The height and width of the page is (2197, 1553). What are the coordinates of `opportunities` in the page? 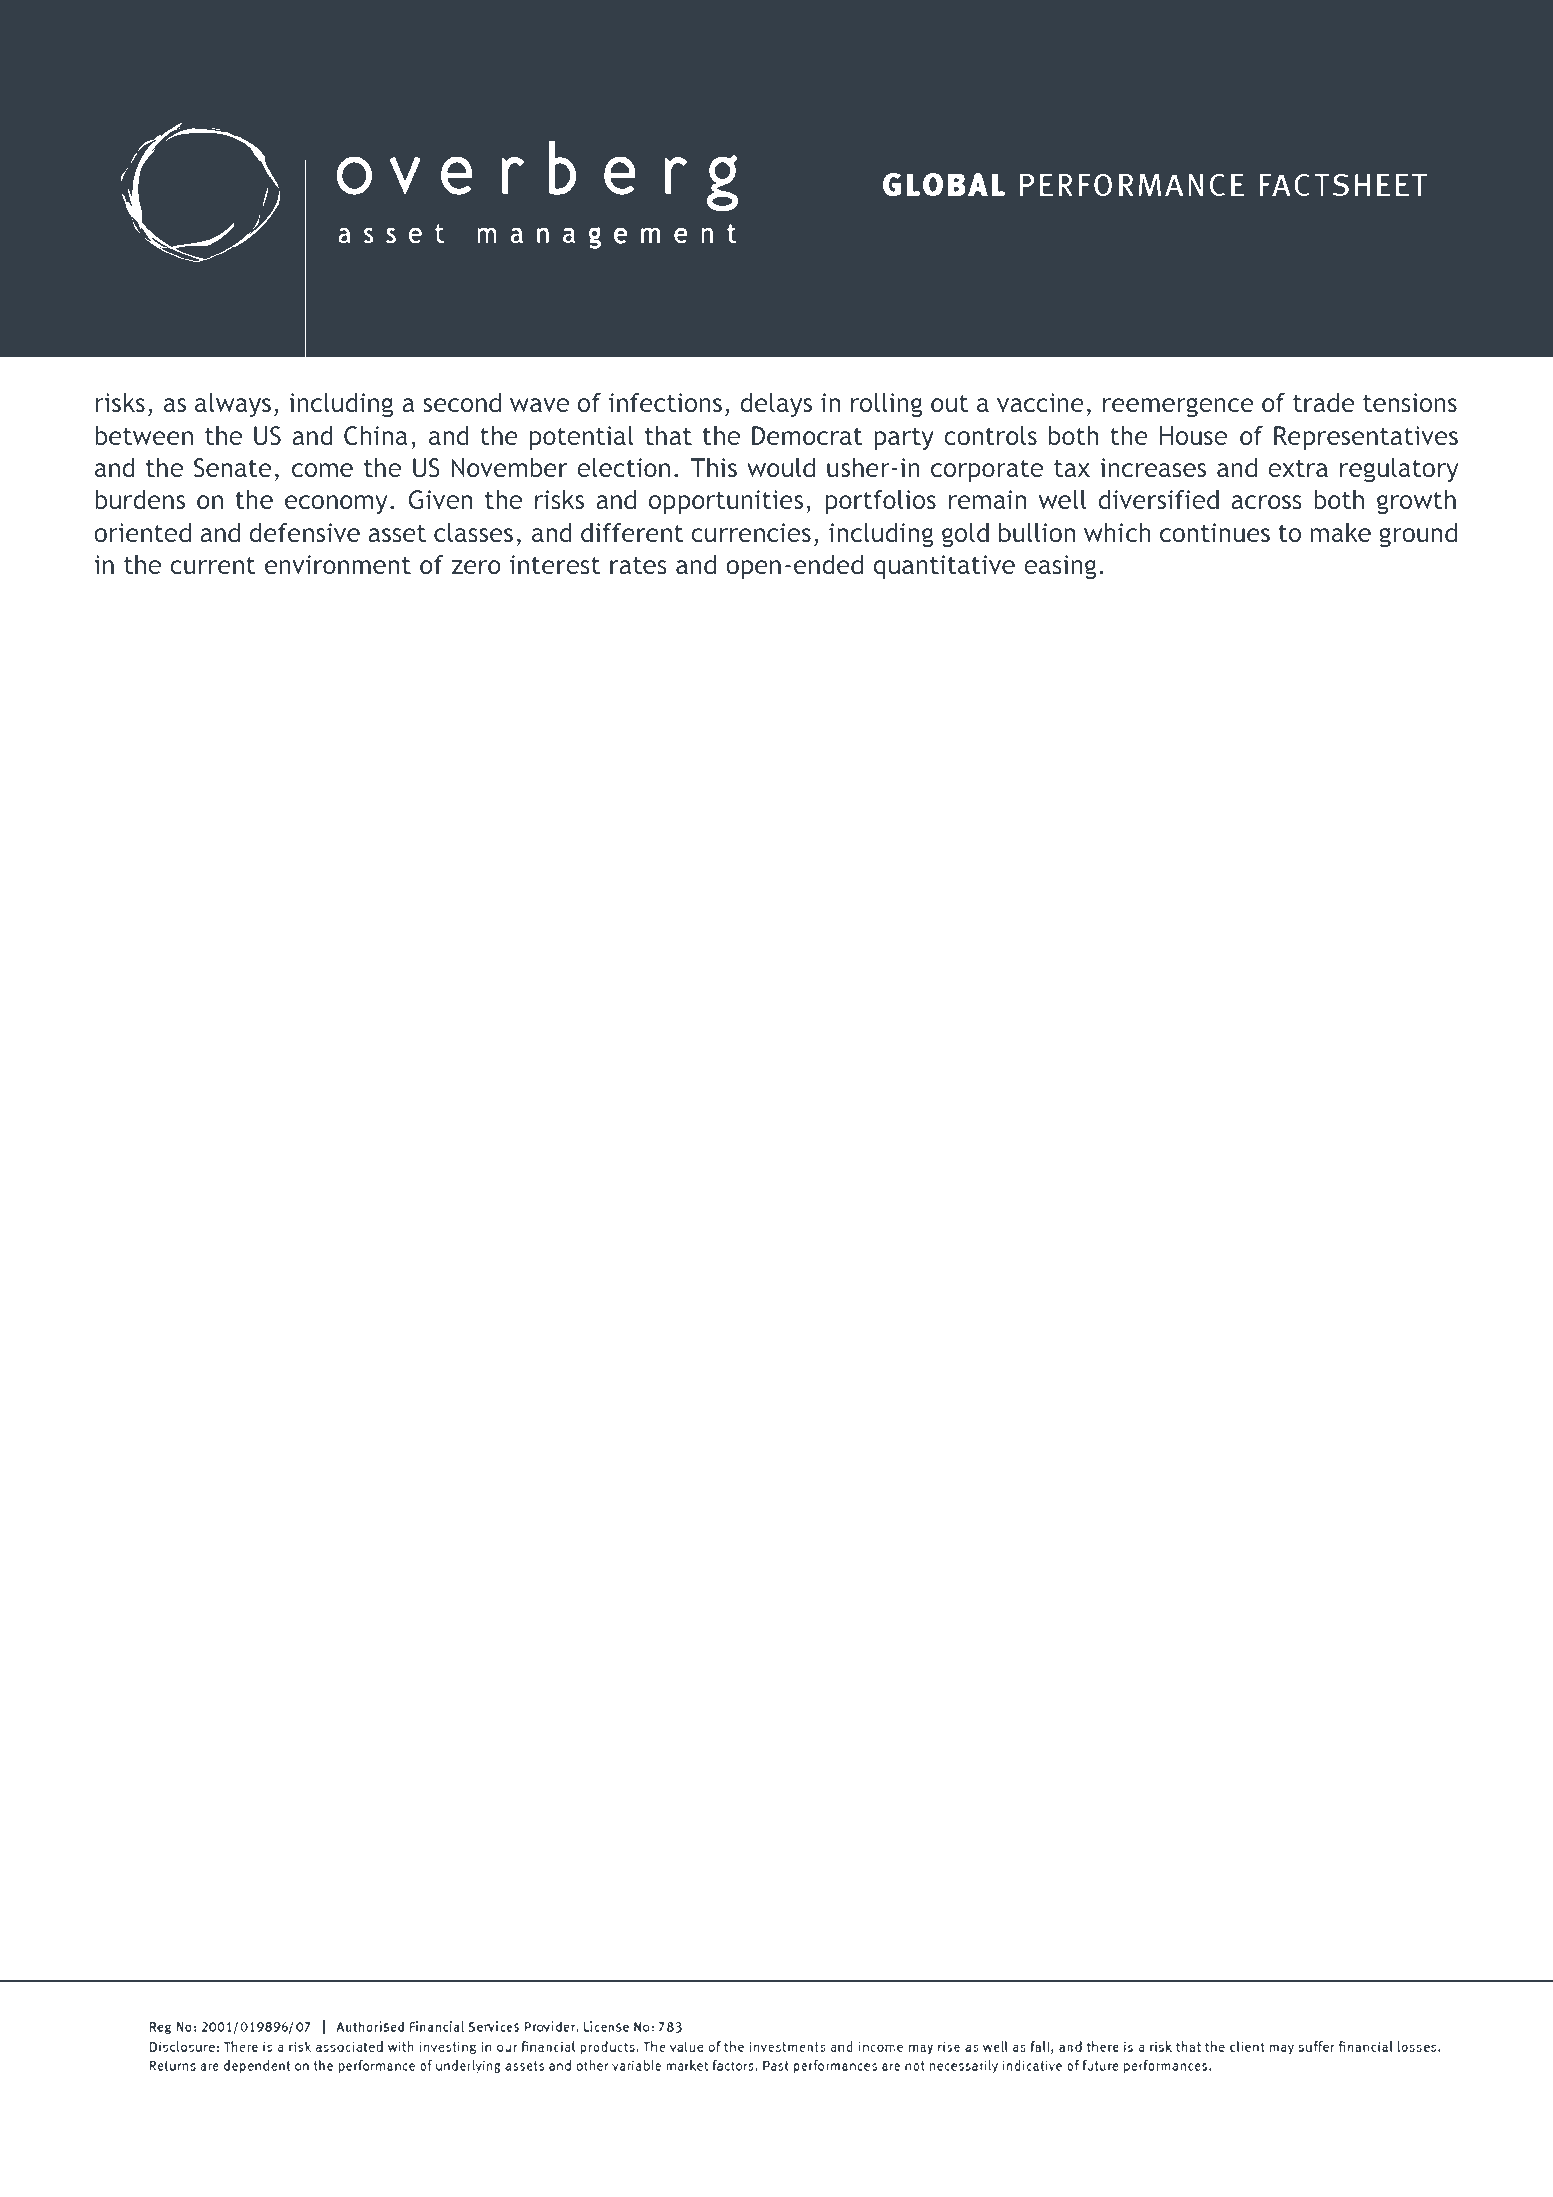 It's located at (726, 502).
